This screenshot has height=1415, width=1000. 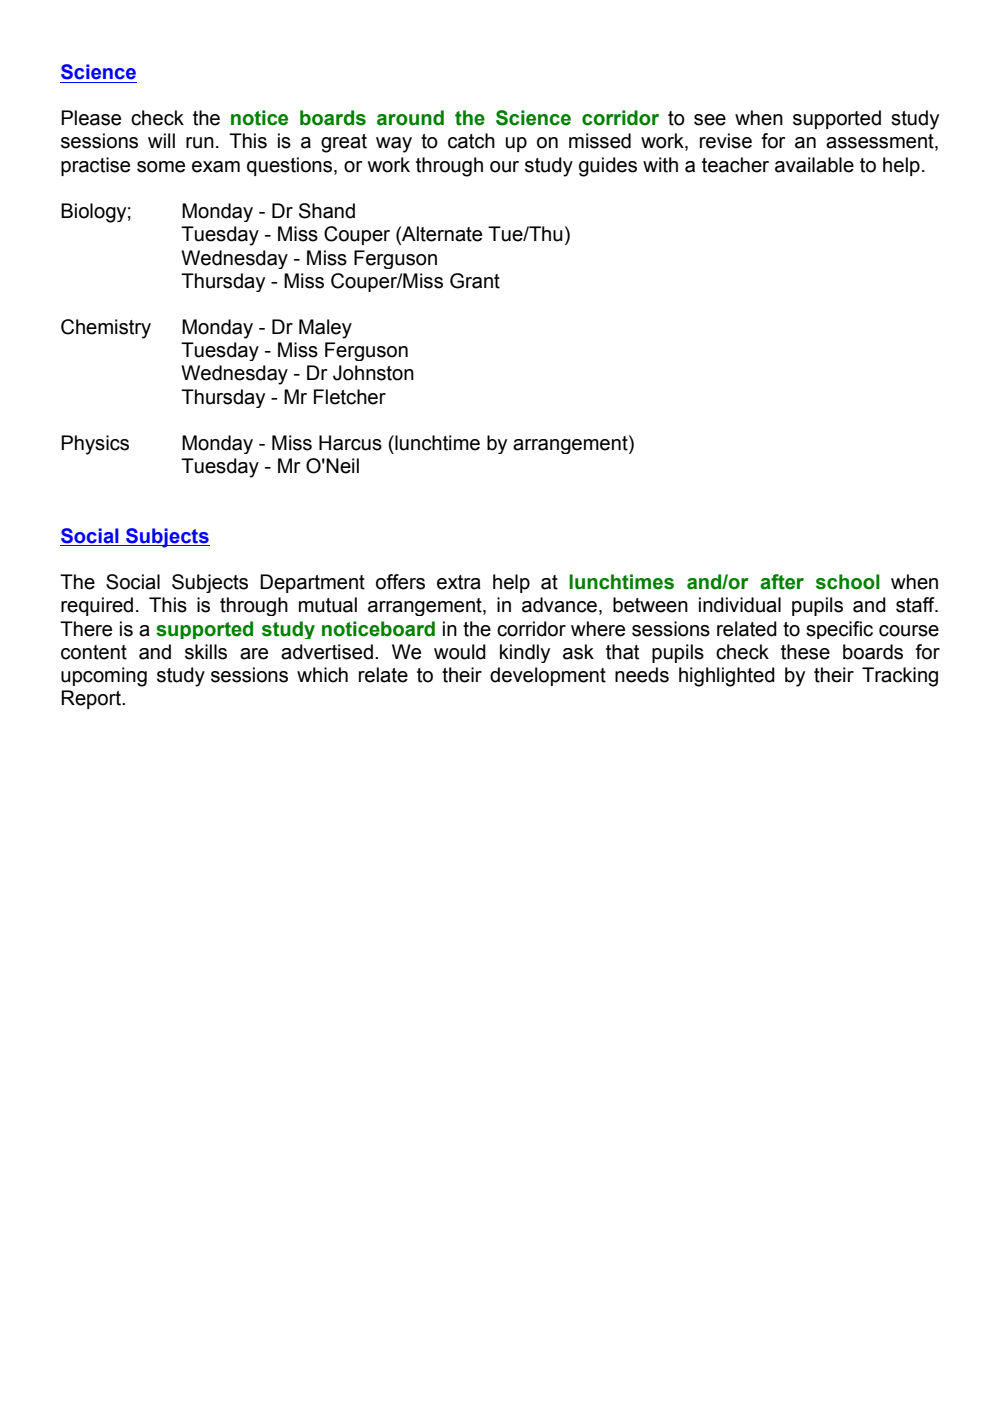 I want to click on Fletcher, so click(x=350, y=397).
